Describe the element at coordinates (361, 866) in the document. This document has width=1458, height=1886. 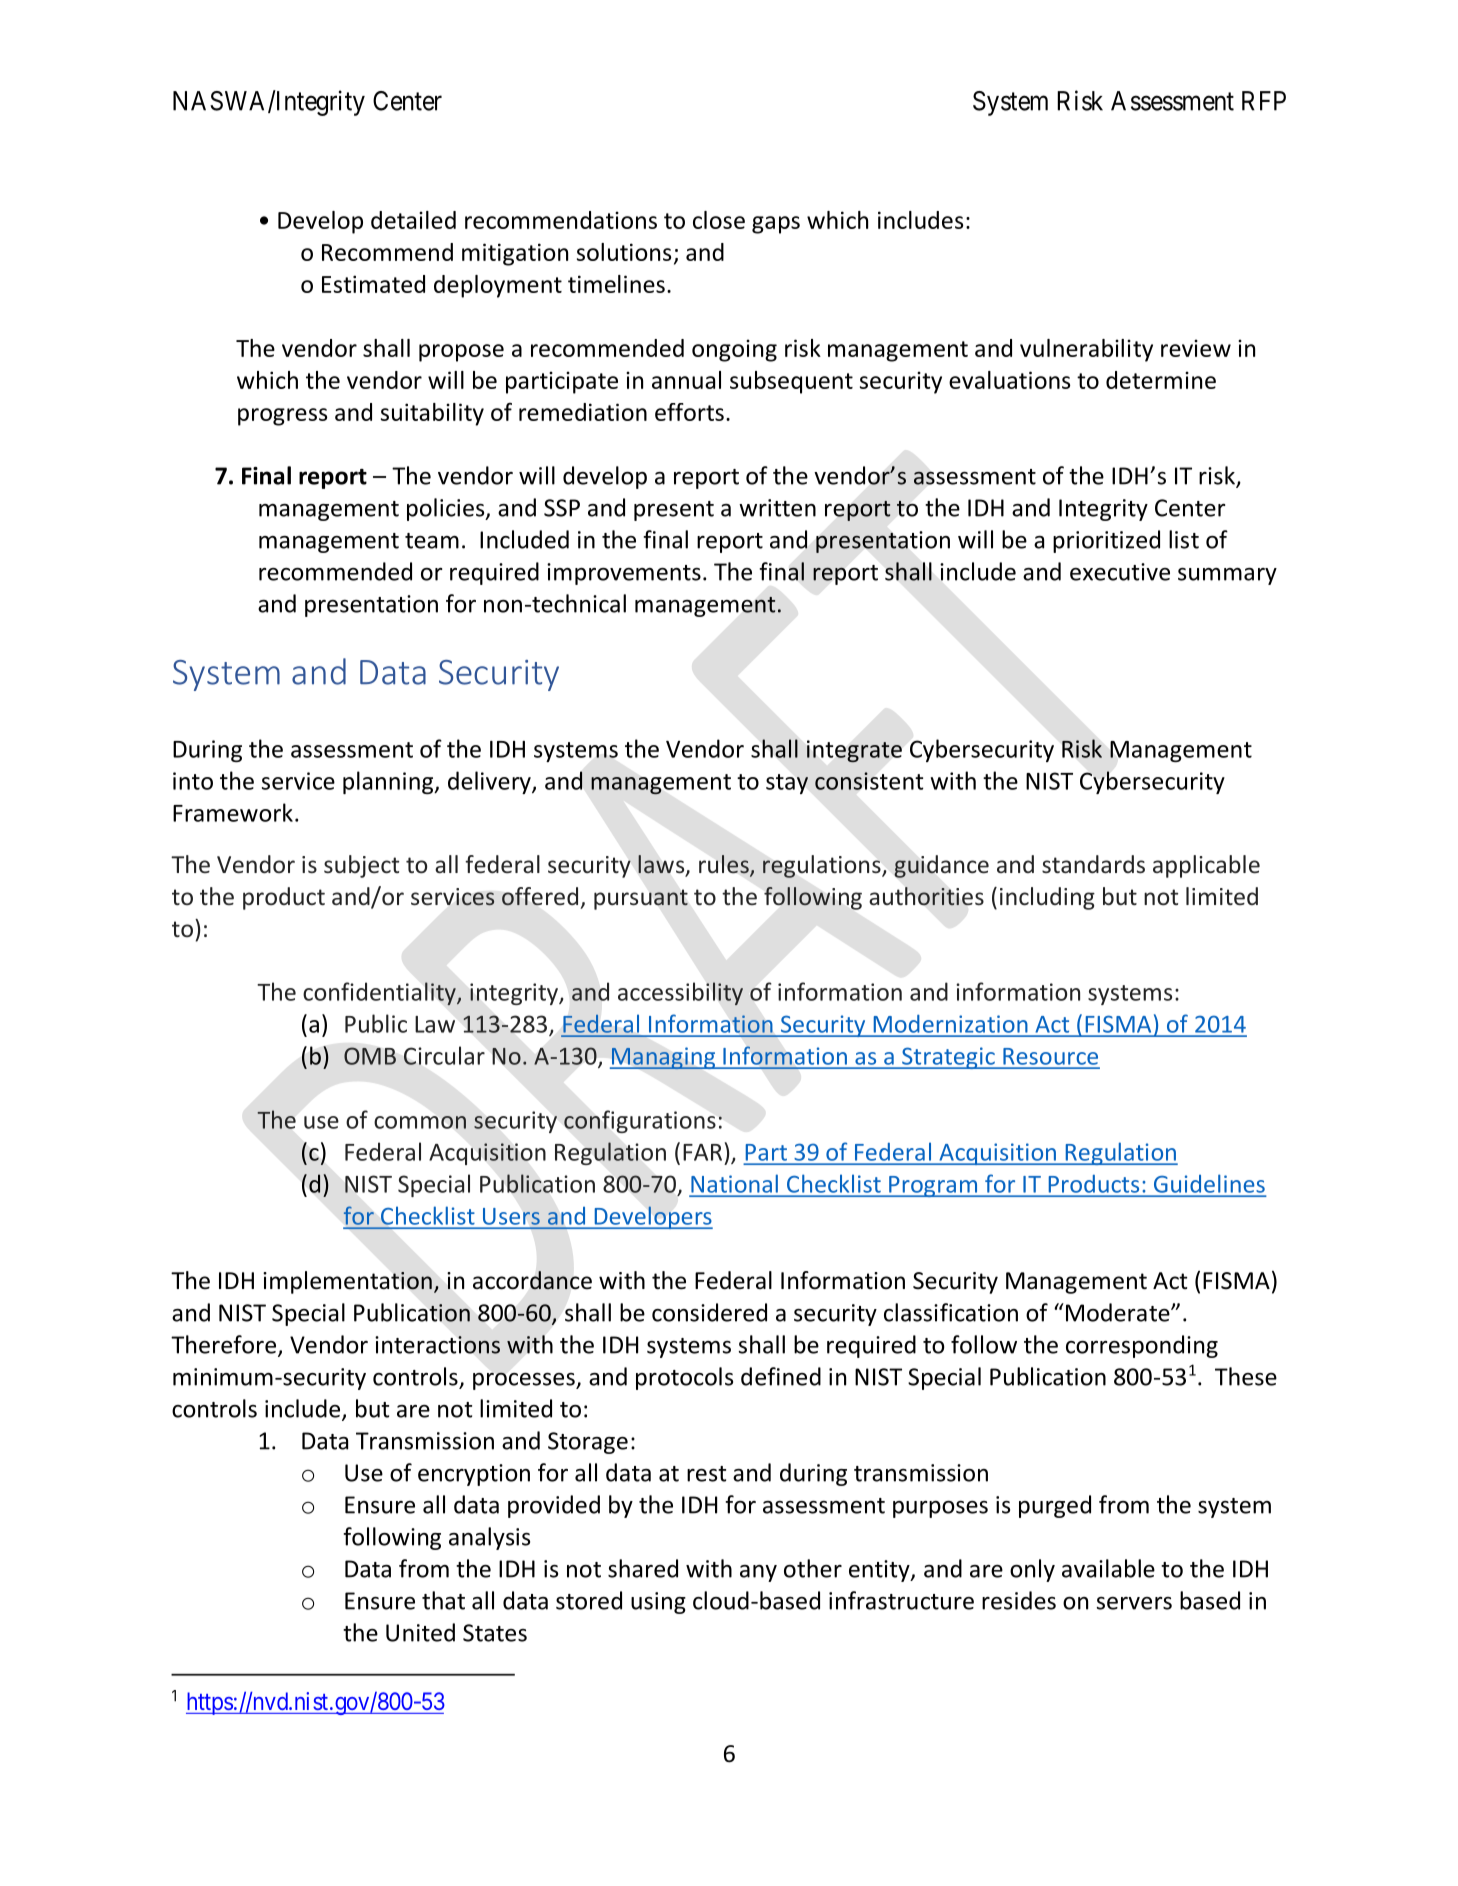
I see `subject` at that location.
